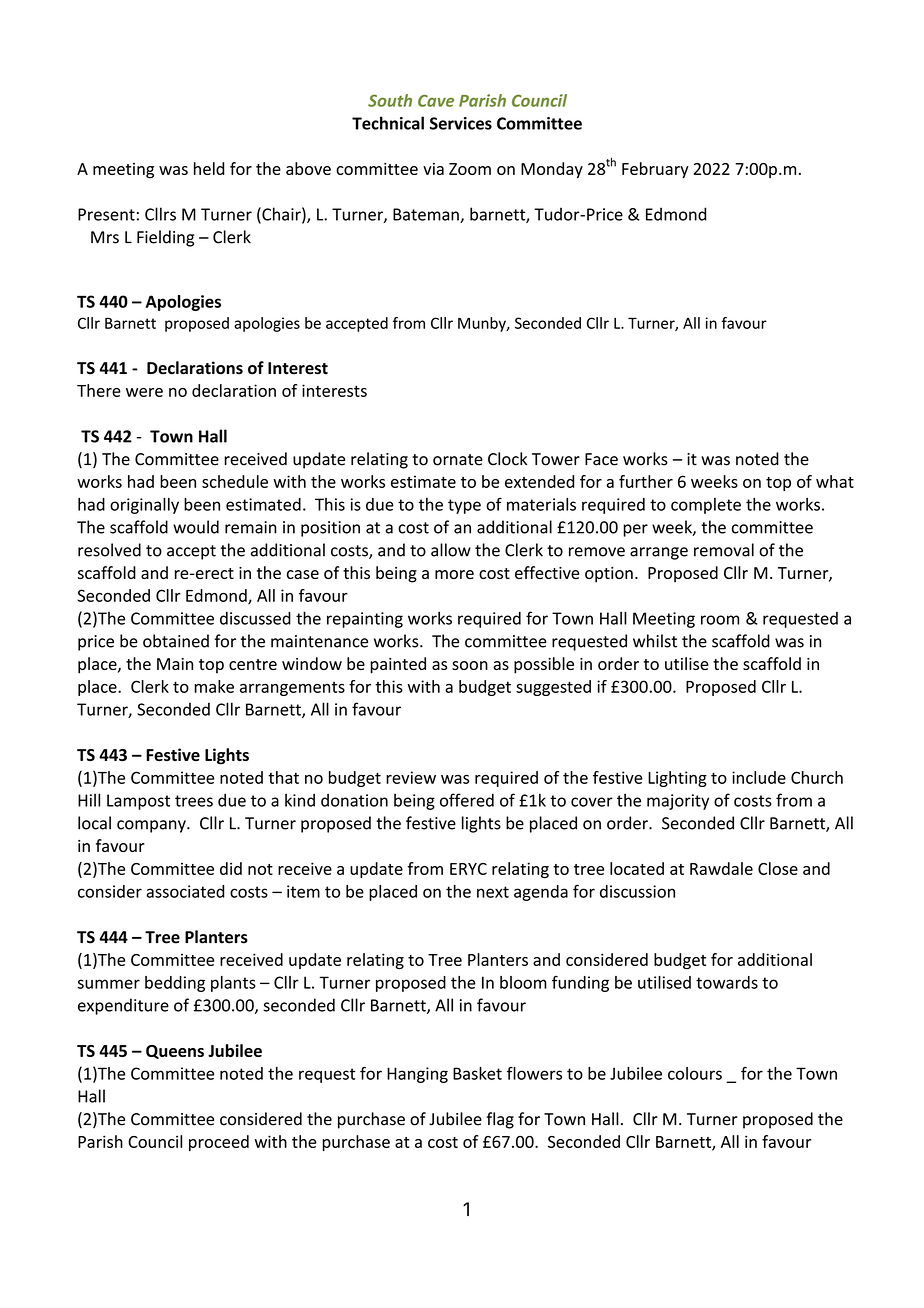  What do you see at coordinates (219, 1143) in the page?
I see `proceed` at bounding box center [219, 1143].
